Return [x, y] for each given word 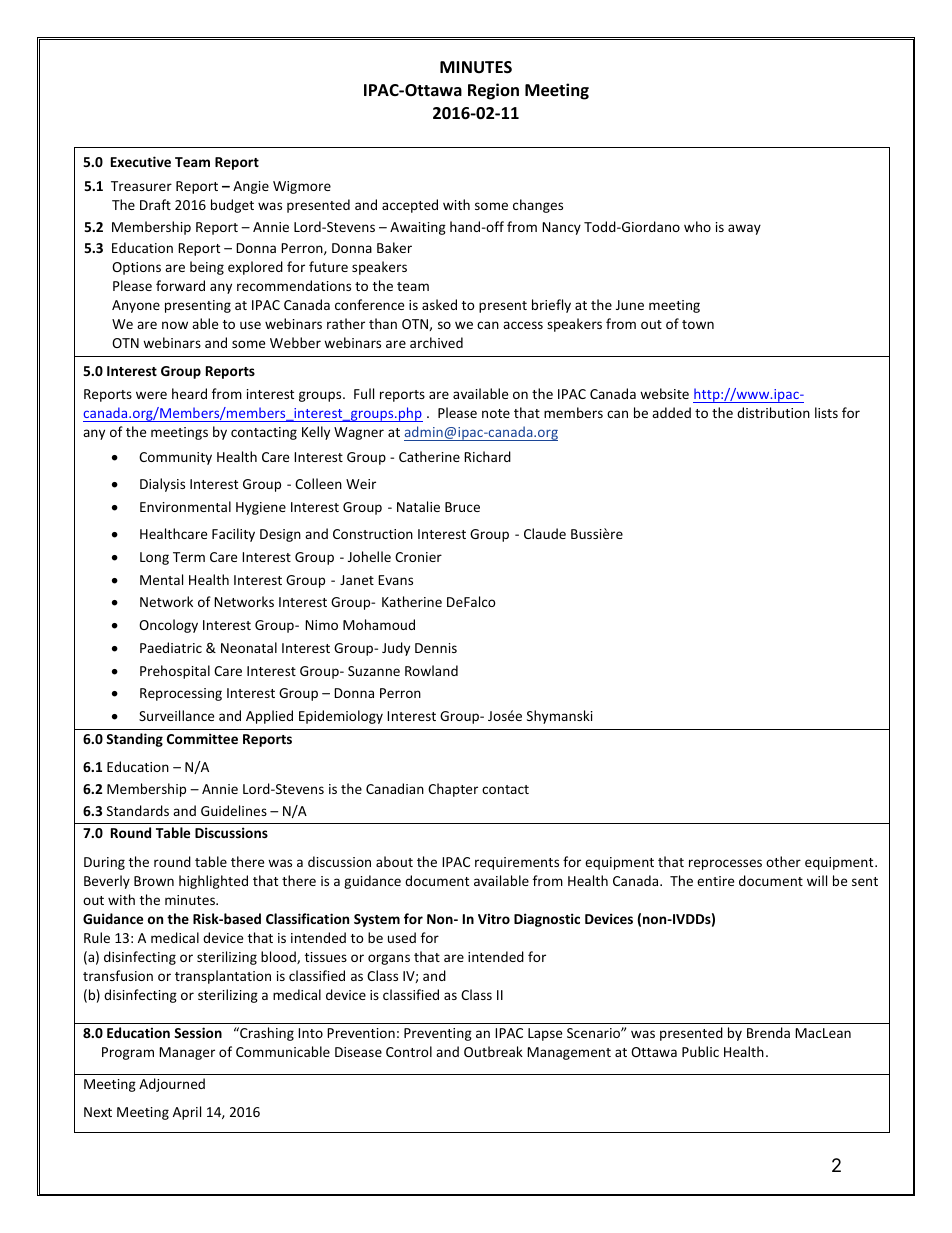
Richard [487, 456]
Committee [202, 738]
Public [700, 1051]
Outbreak [493, 1051]
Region [493, 91]
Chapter [453, 790]
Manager [187, 1053]
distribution [773, 412]
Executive [141, 161]
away [744, 229]
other [783, 861]
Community [175, 458]
